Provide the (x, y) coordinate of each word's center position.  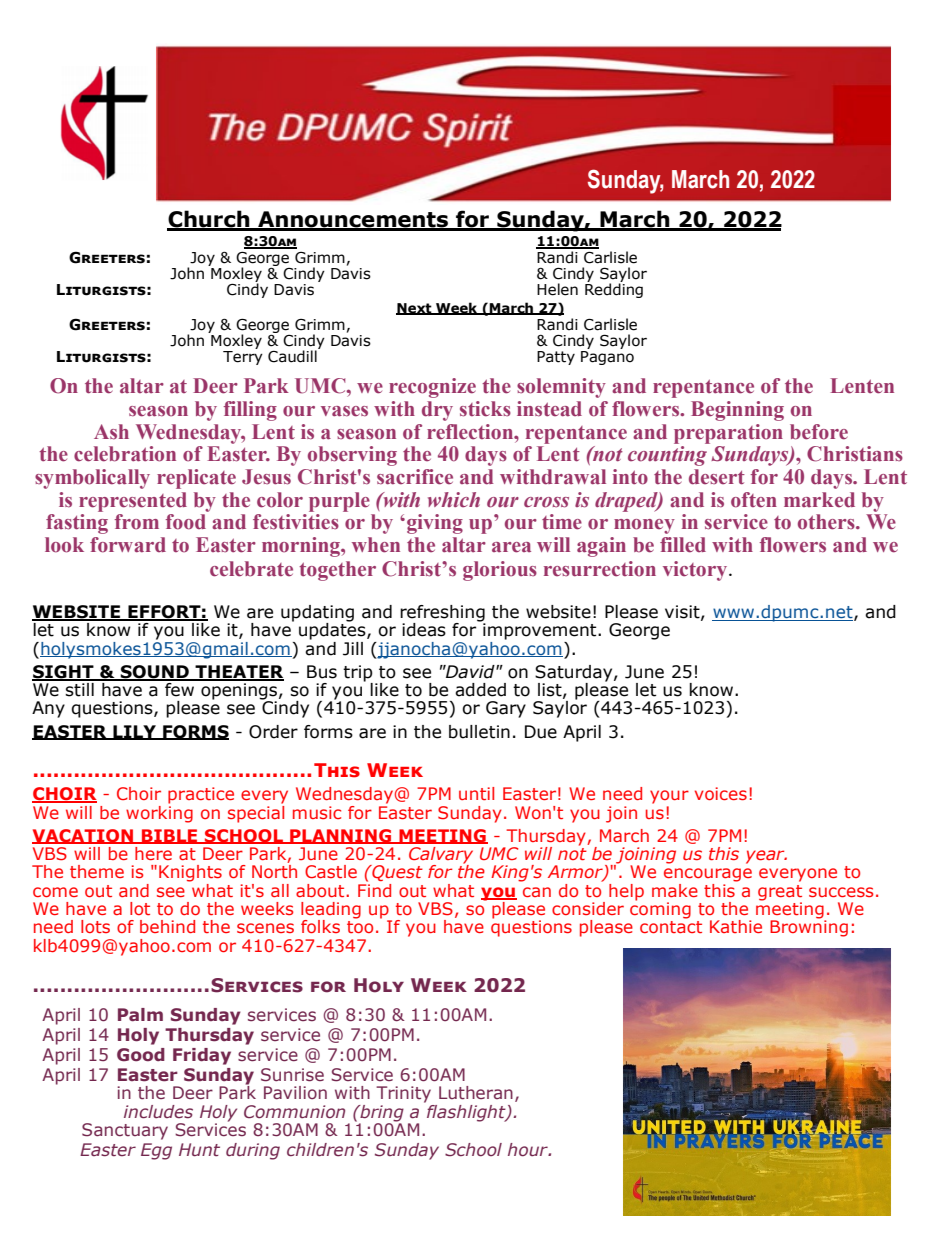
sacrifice (415, 477)
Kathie (736, 926)
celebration (125, 454)
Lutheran (476, 1093)
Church (209, 220)
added (480, 690)
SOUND (154, 672)
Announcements (353, 220)
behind (167, 926)
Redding (614, 289)
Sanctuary (125, 1131)
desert (717, 477)
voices (721, 793)
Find (374, 889)
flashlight (466, 1112)
